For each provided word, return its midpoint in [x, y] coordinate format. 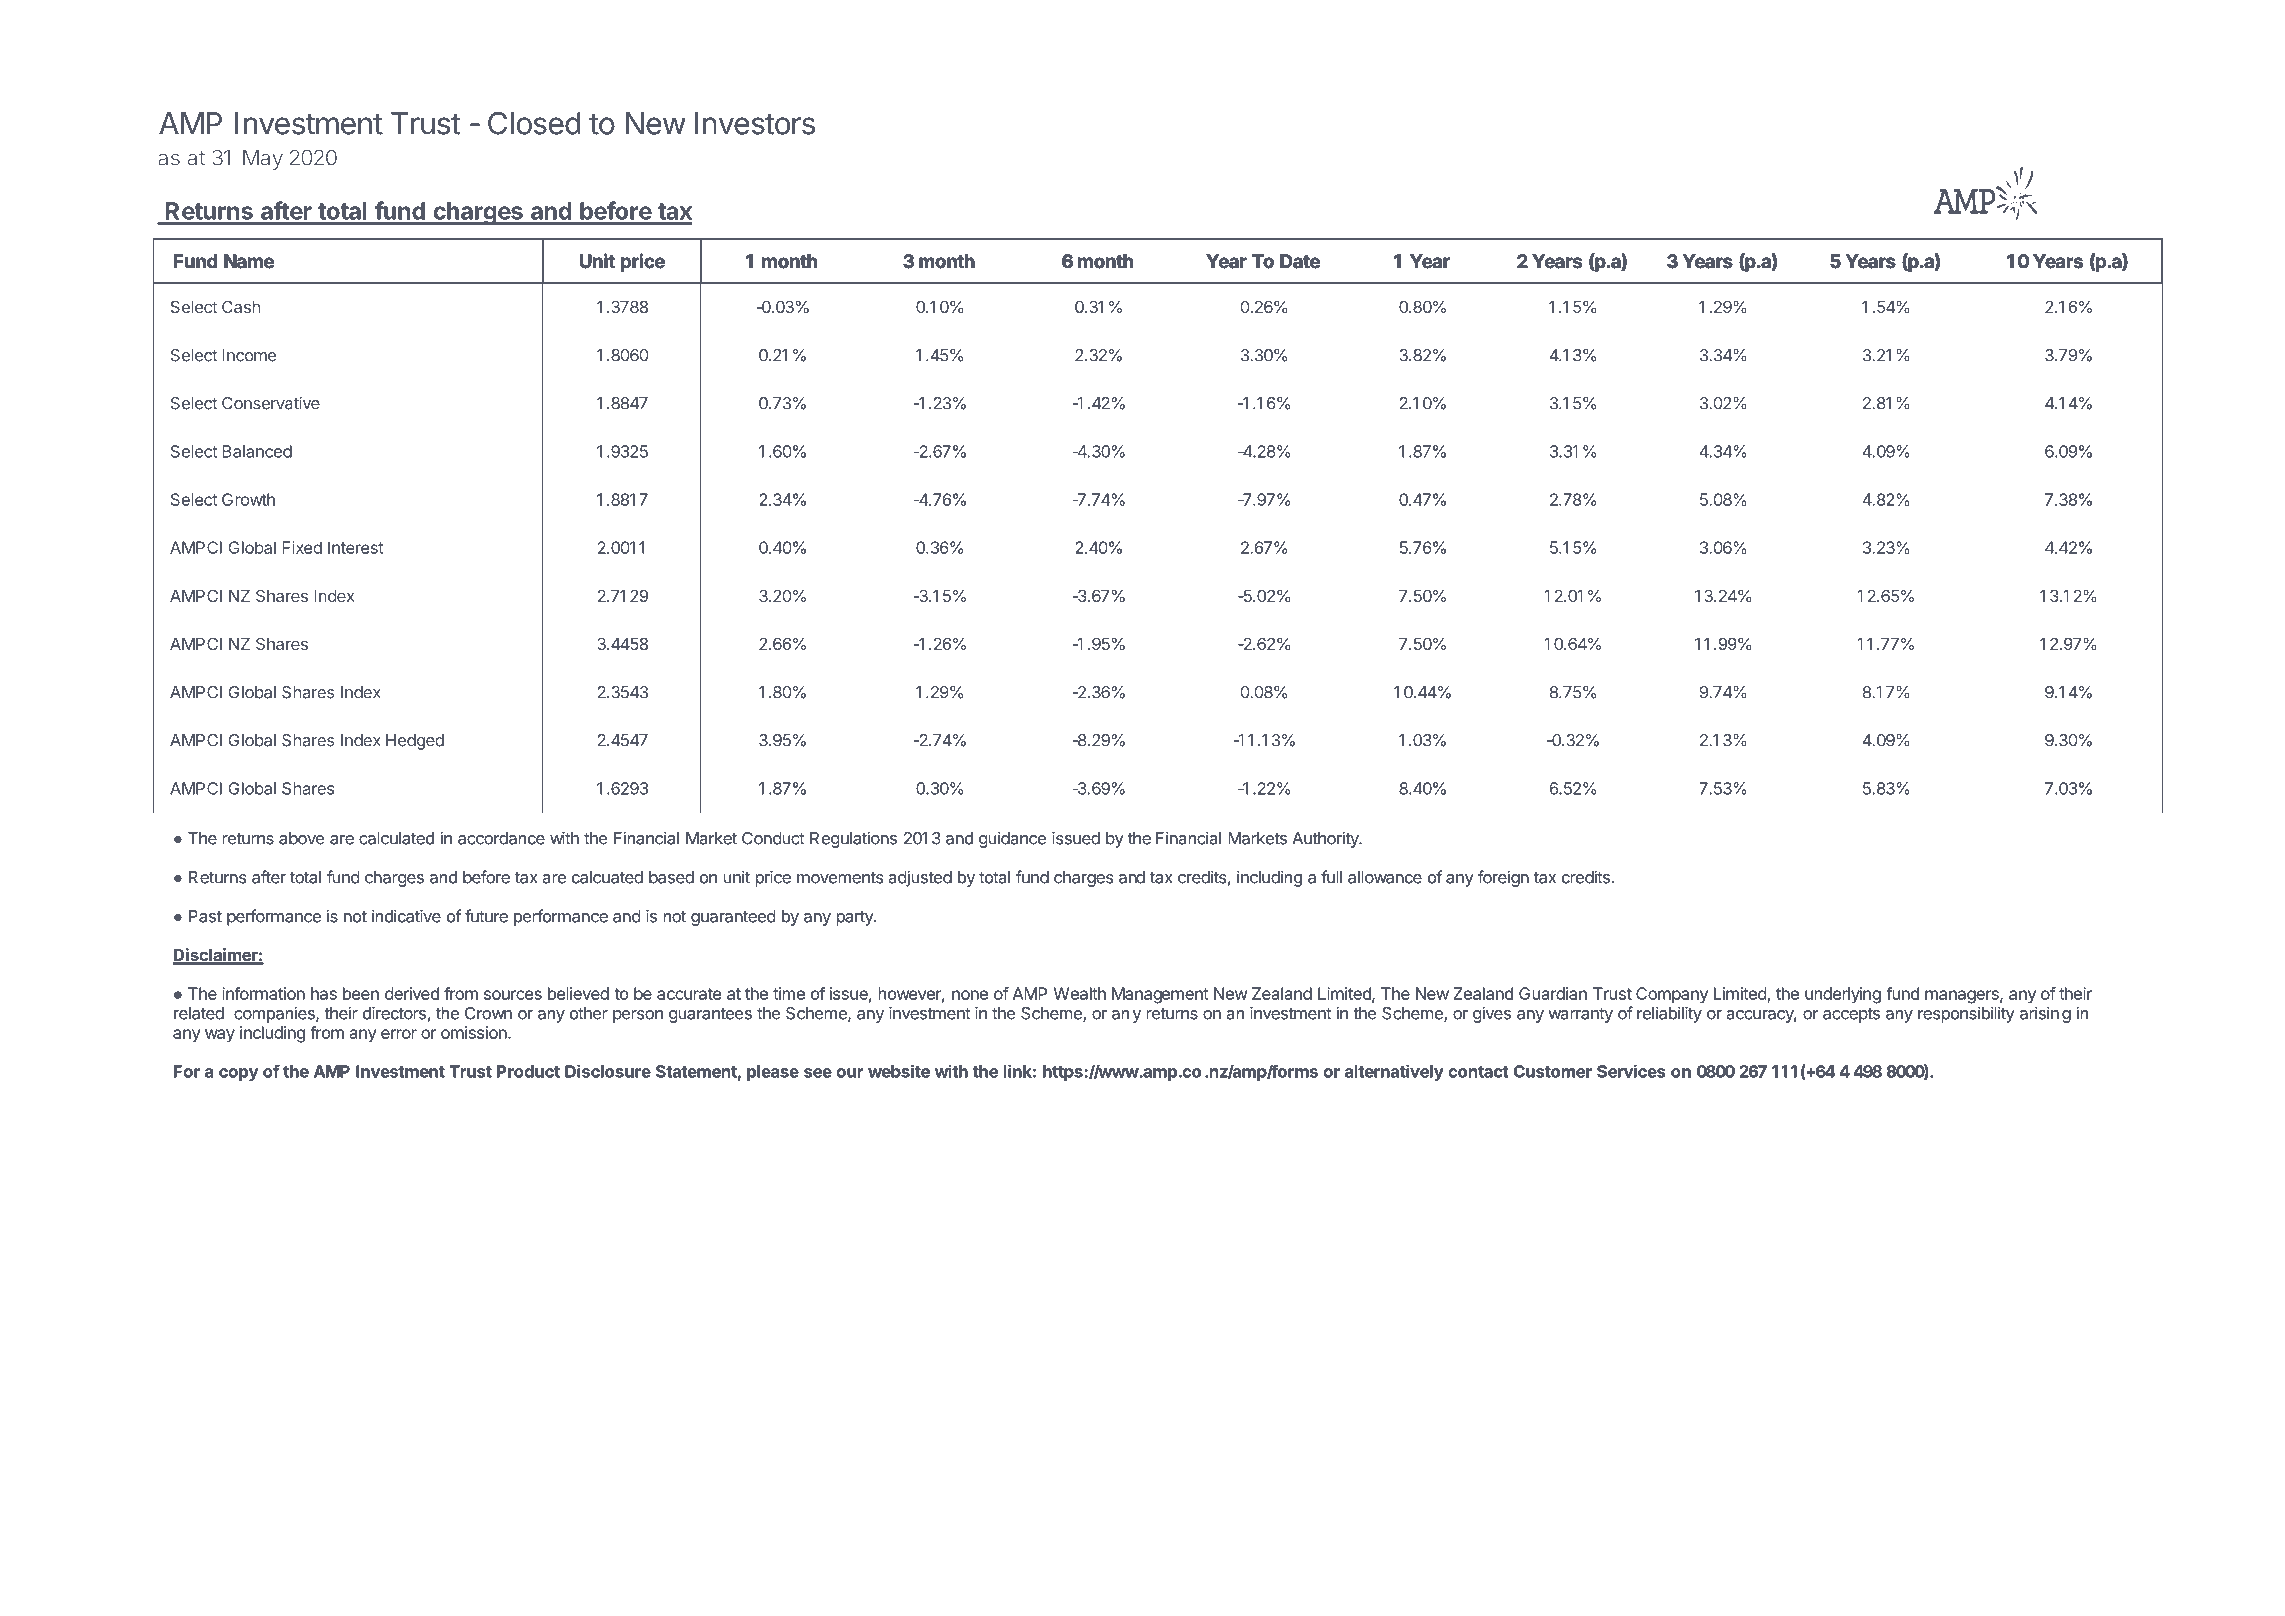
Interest [356, 547]
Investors [755, 123]
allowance [1385, 877]
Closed [534, 123]
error [399, 1034]
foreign [1503, 878]
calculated [396, 838]
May [263, 160]
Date [1300, 261]
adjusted [920, 878]
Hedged [415, 742]
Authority [1326, 839]
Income [249, 355]
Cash [241, 306]
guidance [1012, 839]
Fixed [302, 547]
